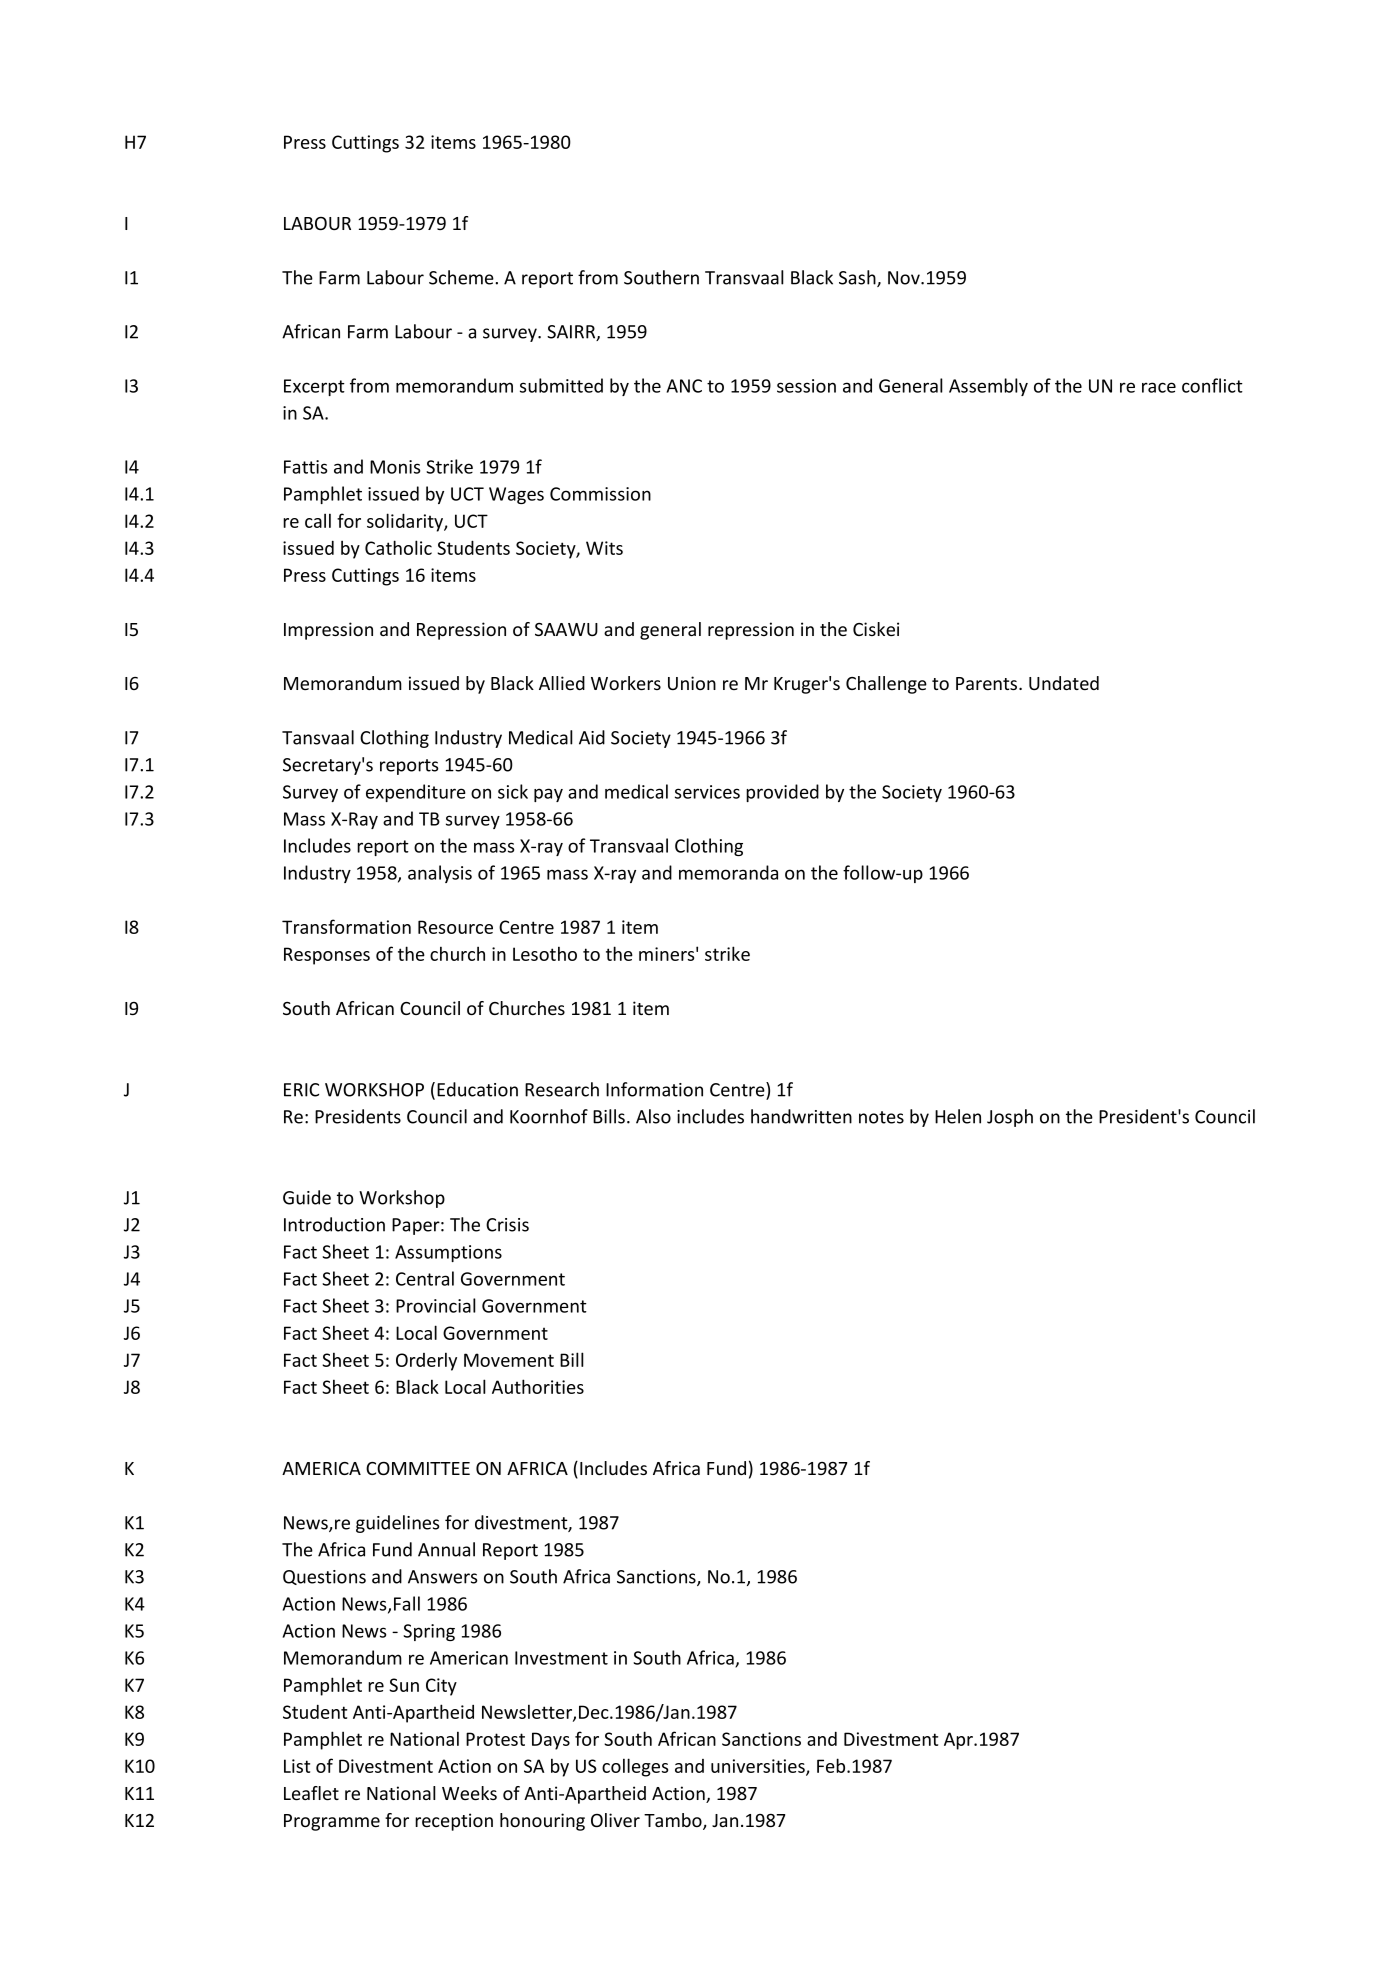 The image size is (1399, 1978). I want to click on colleges, so click(635, 1767).
